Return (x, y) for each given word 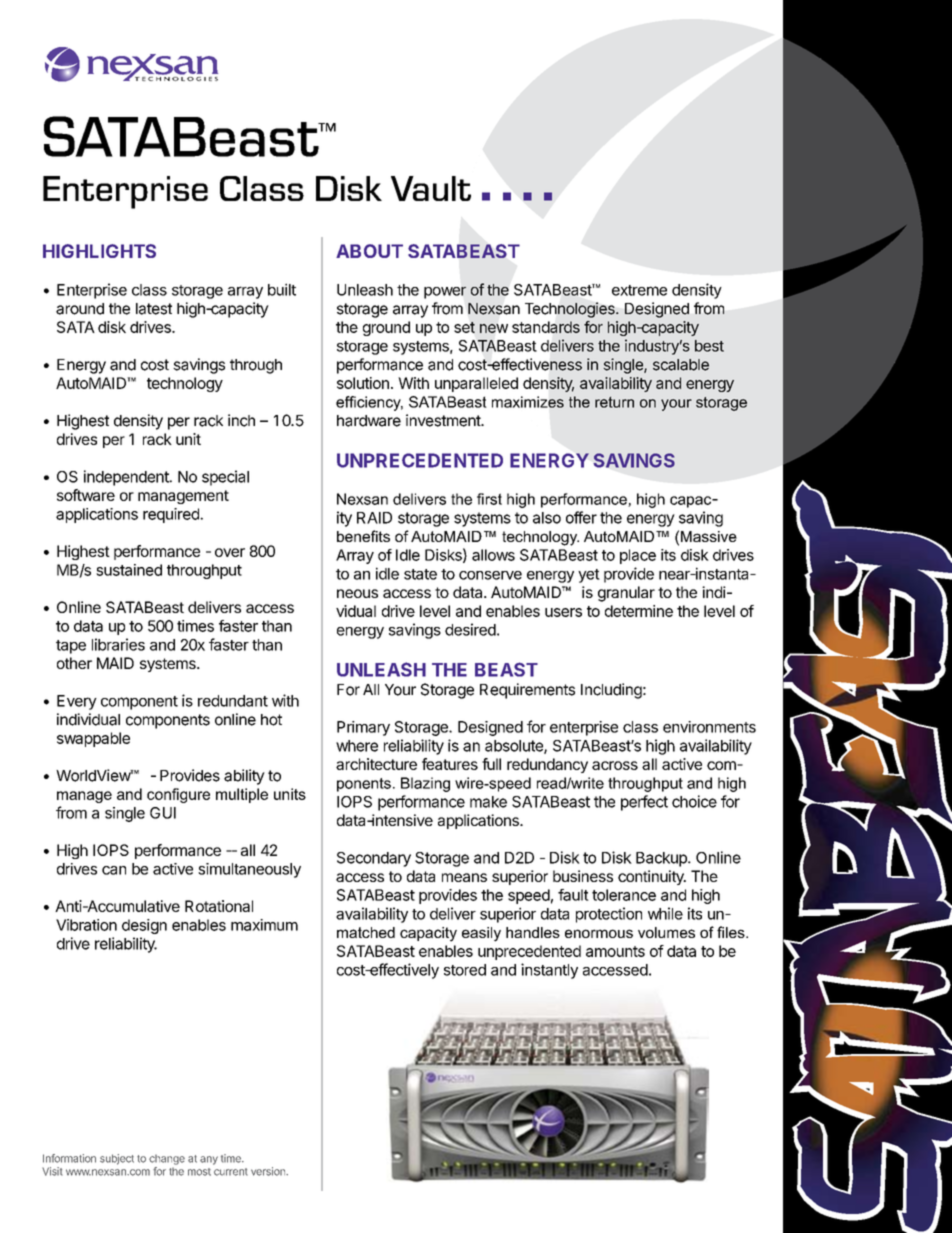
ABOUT (369, 251)
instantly (549, 971)
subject (117, 1159)
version (269, 1171)
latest (154, 309)
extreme (639, 290)
